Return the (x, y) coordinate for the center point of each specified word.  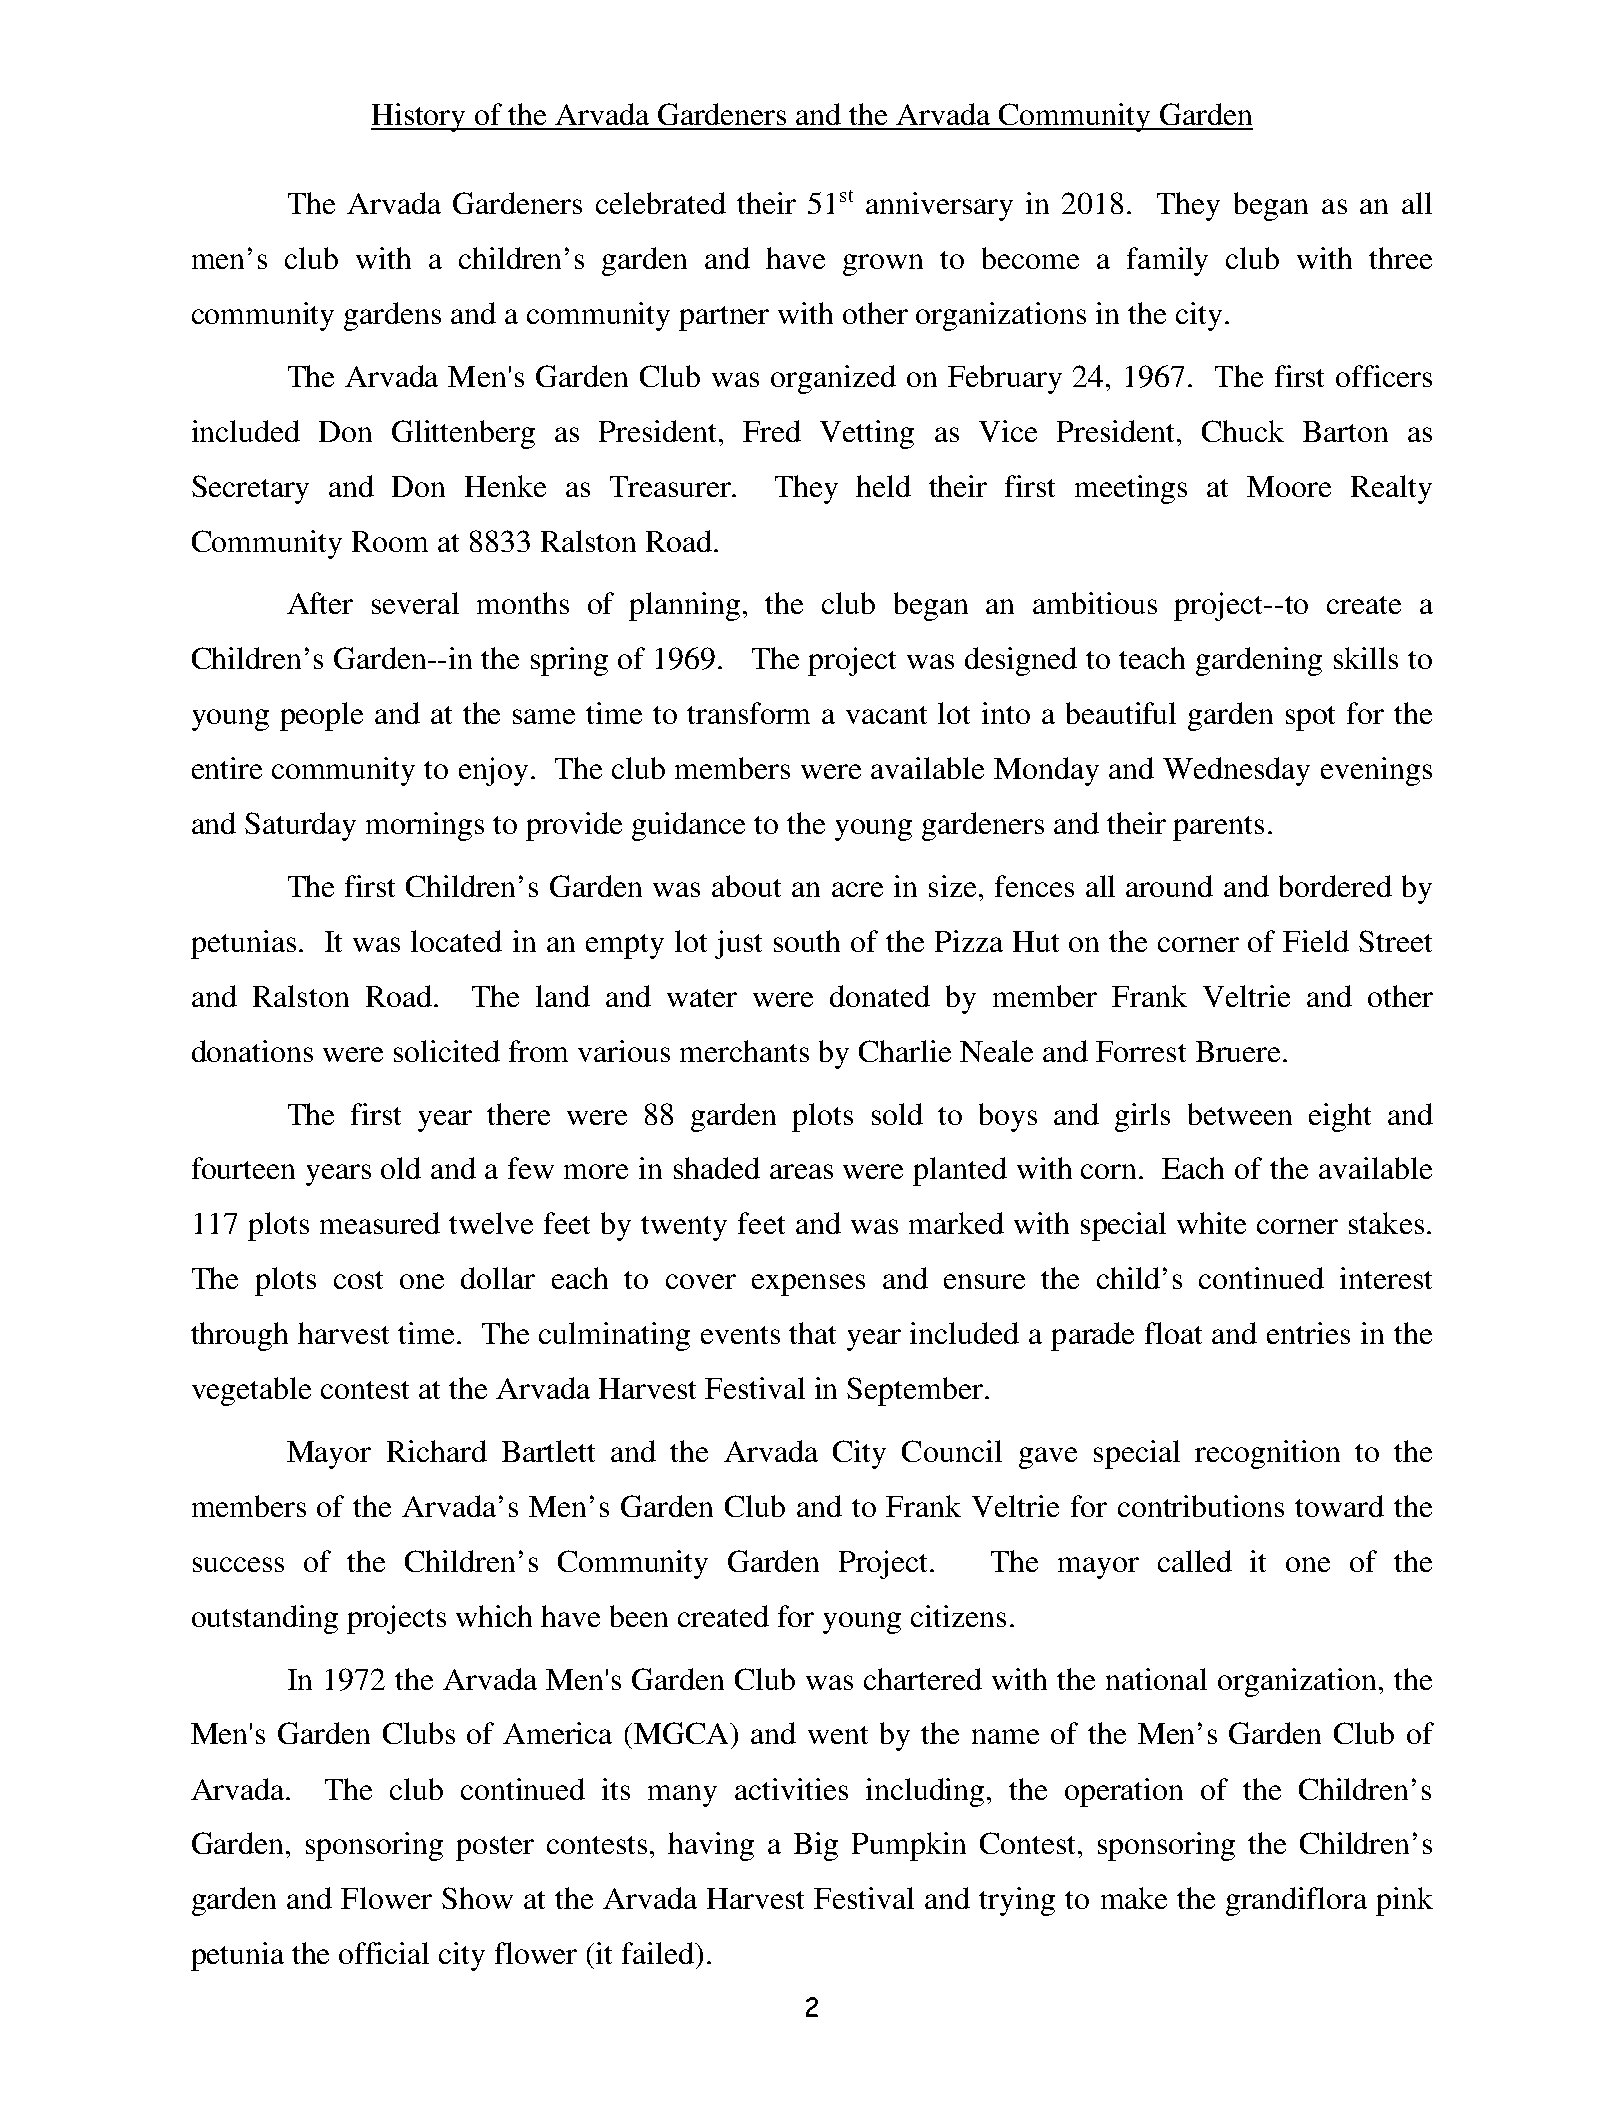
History (419, 117)
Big (816, 1846)
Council (952, 1451)
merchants (744, 1051)
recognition (1267, 1454)
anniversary (939, 206)
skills (1366, 658)
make (1134, 1898)
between (1240, 1114)
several (415, 603)
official (384, 1953)
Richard (437, 1451)
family (1167, 261)
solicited (447, 1051)
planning (684, 606)
